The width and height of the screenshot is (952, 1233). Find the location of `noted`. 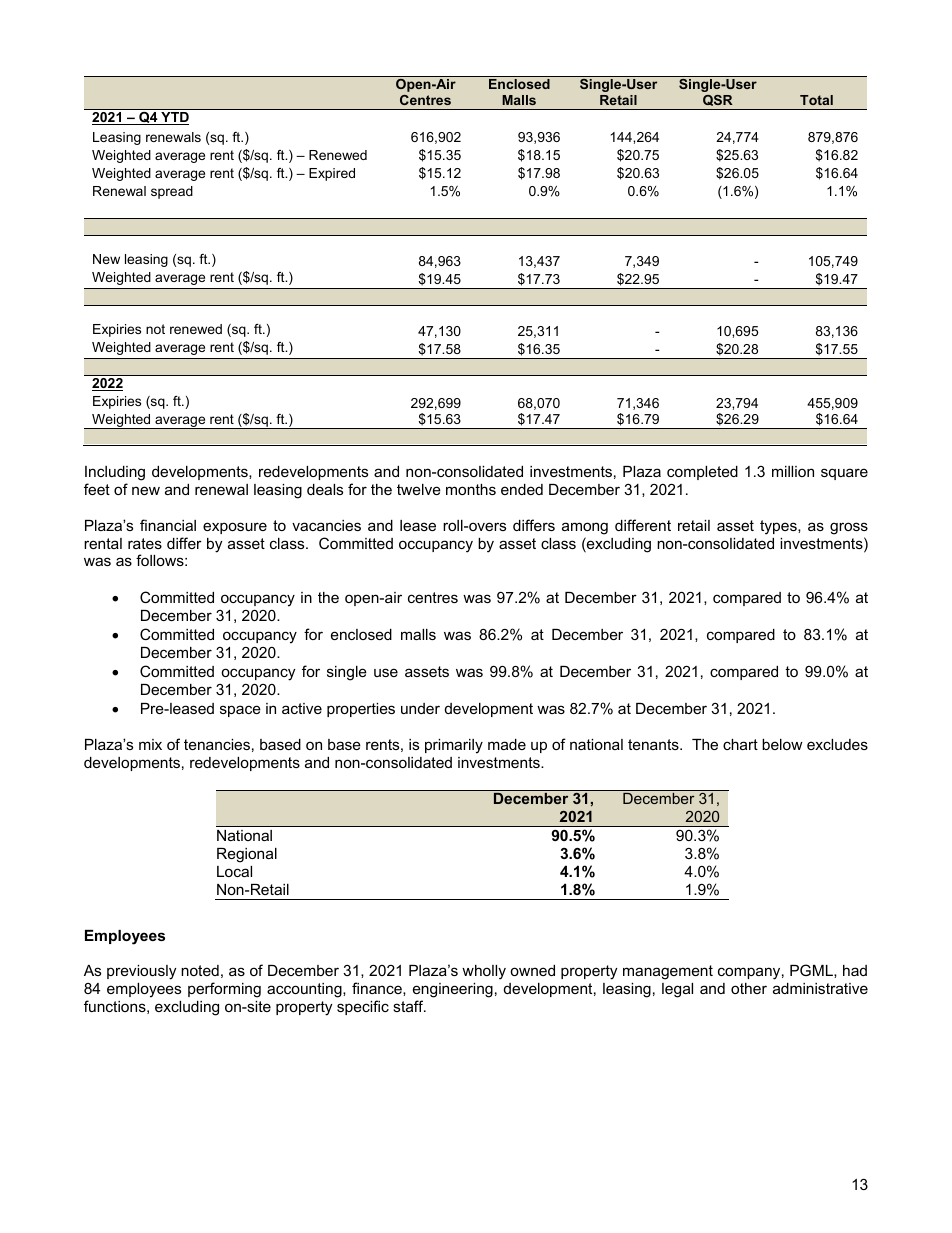

noted is located at coordinates (200, 970).
